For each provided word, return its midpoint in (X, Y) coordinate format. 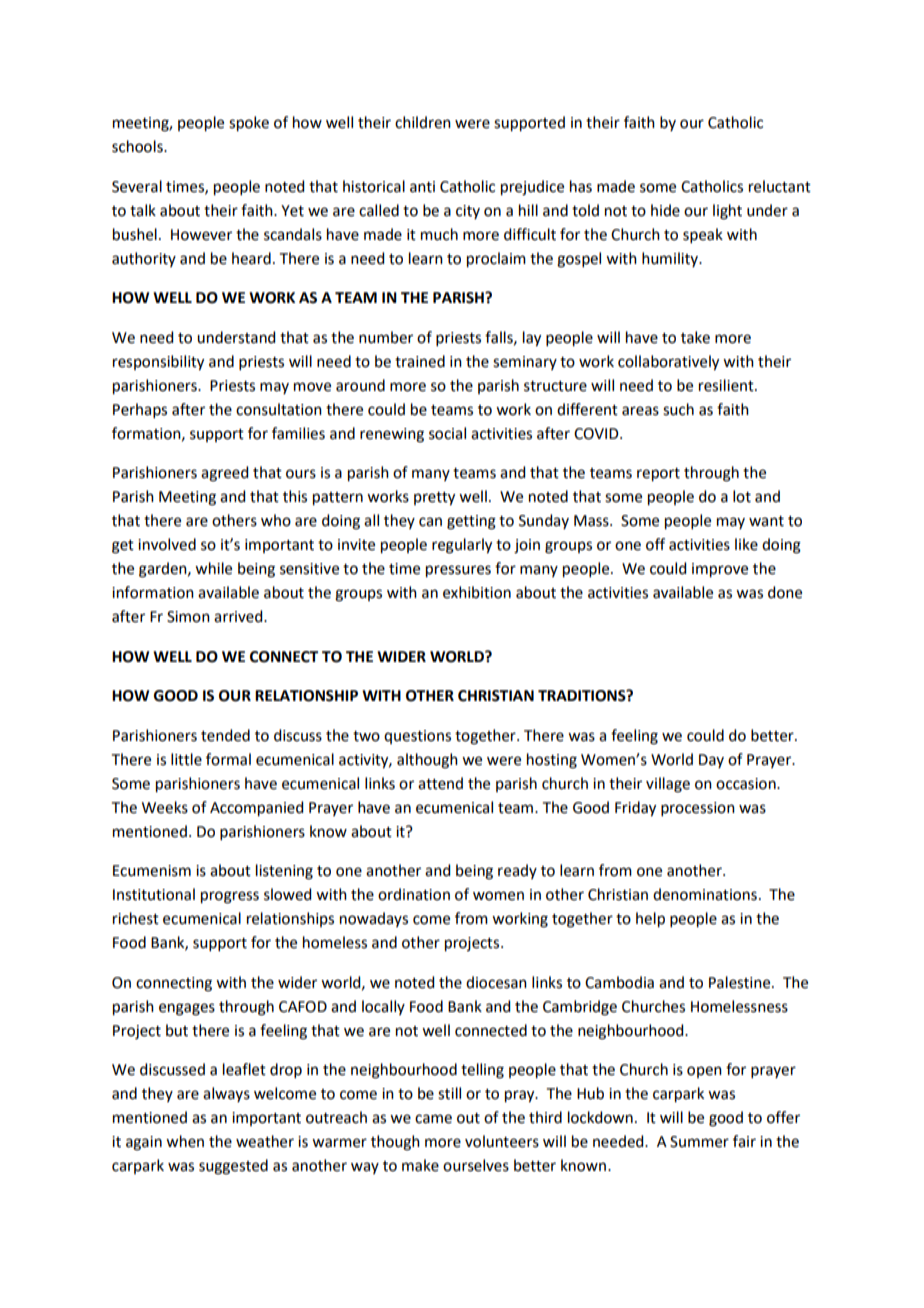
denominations (705, 894)
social (447, 433)
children (423, 122)
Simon (188, 617)
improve (720, 570)
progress (230, 897)
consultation (279, 409)
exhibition (477, 592)
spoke (249, 124)
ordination (414, 894)
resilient (727, 385)
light (727, 212)
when (185, 1141)
